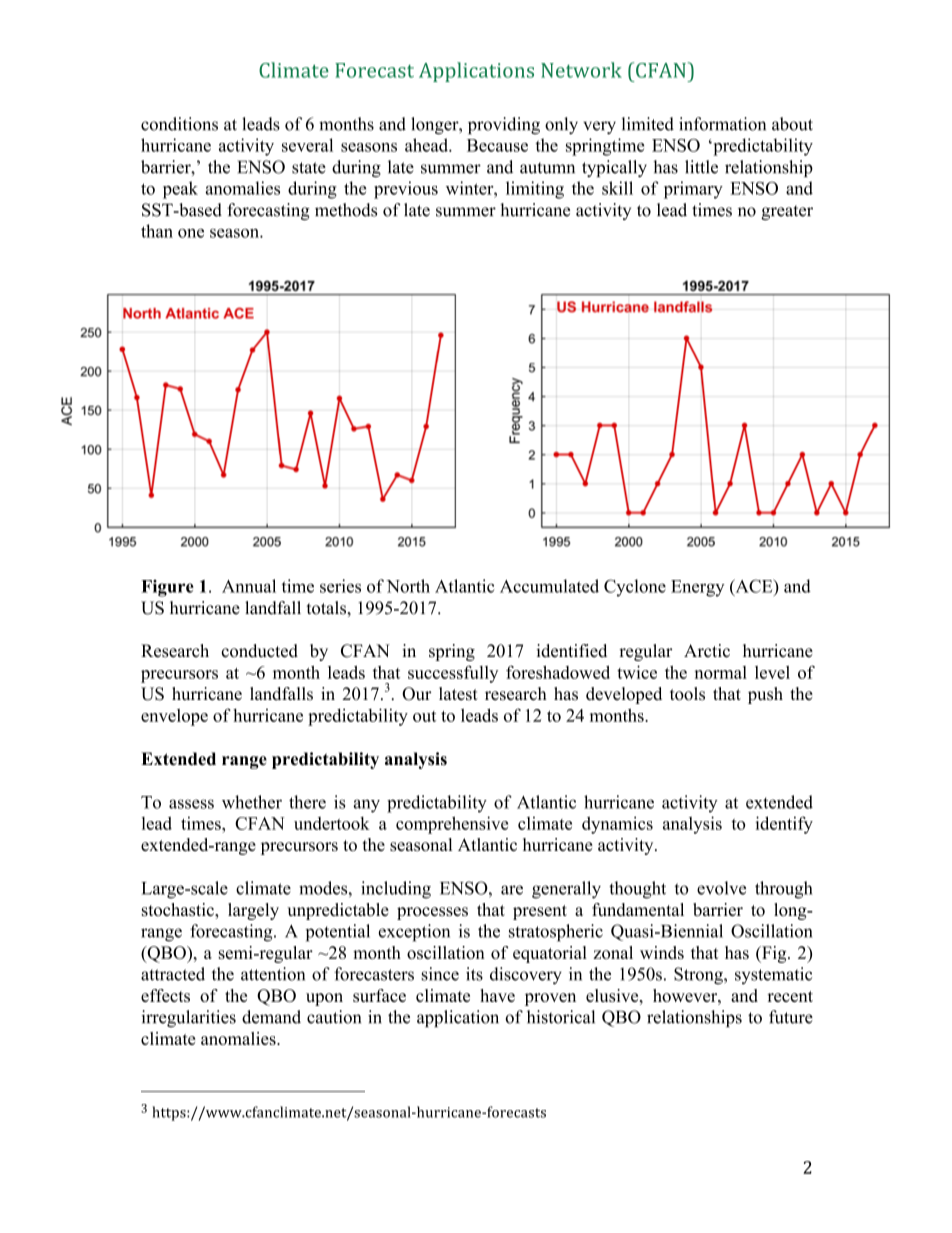 The width and height of the image is (952, 1233). Describe the element at coordinates (474, 974) in the image. I see `its` at that location.
